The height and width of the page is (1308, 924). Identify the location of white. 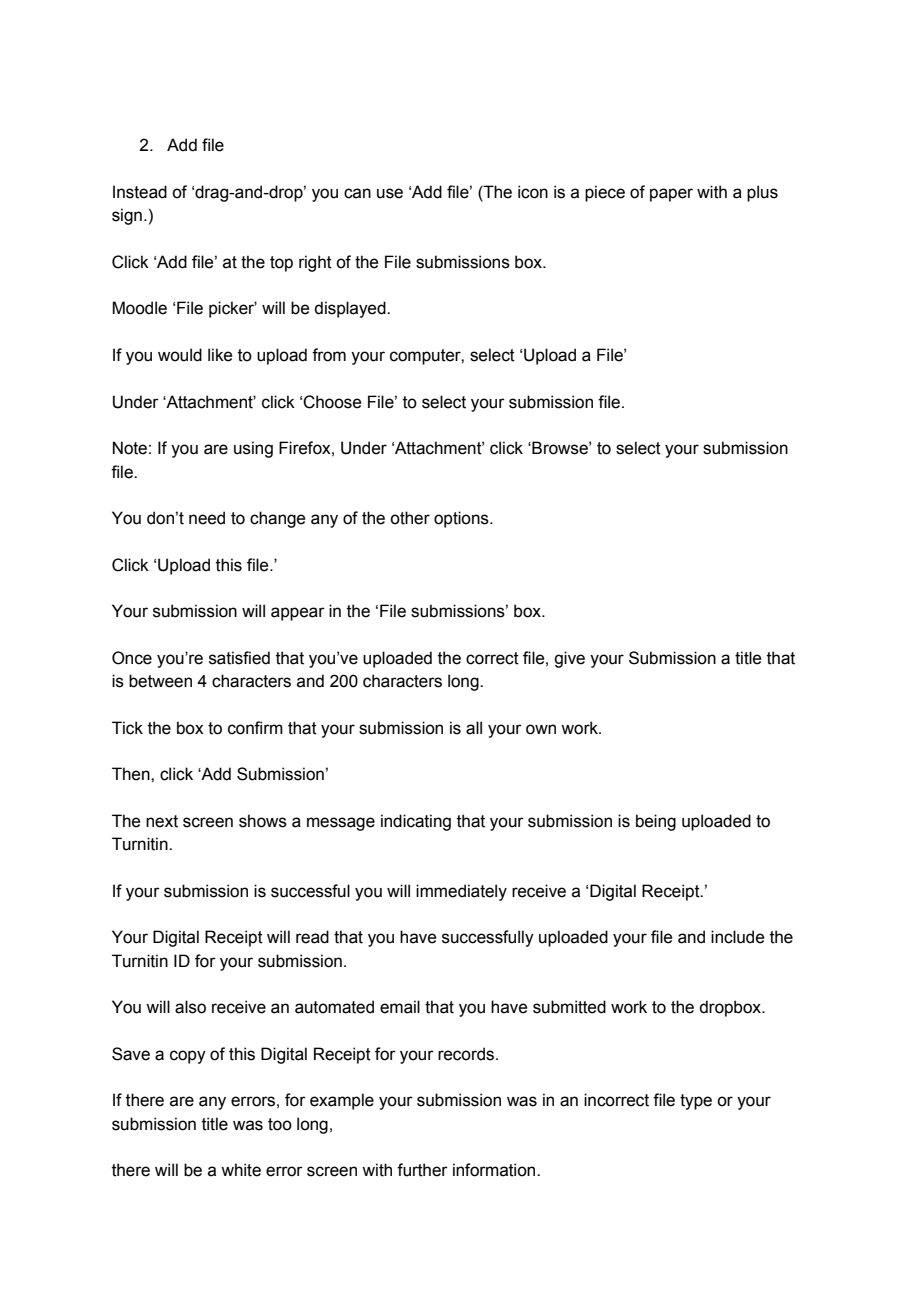
(241, 1170).
